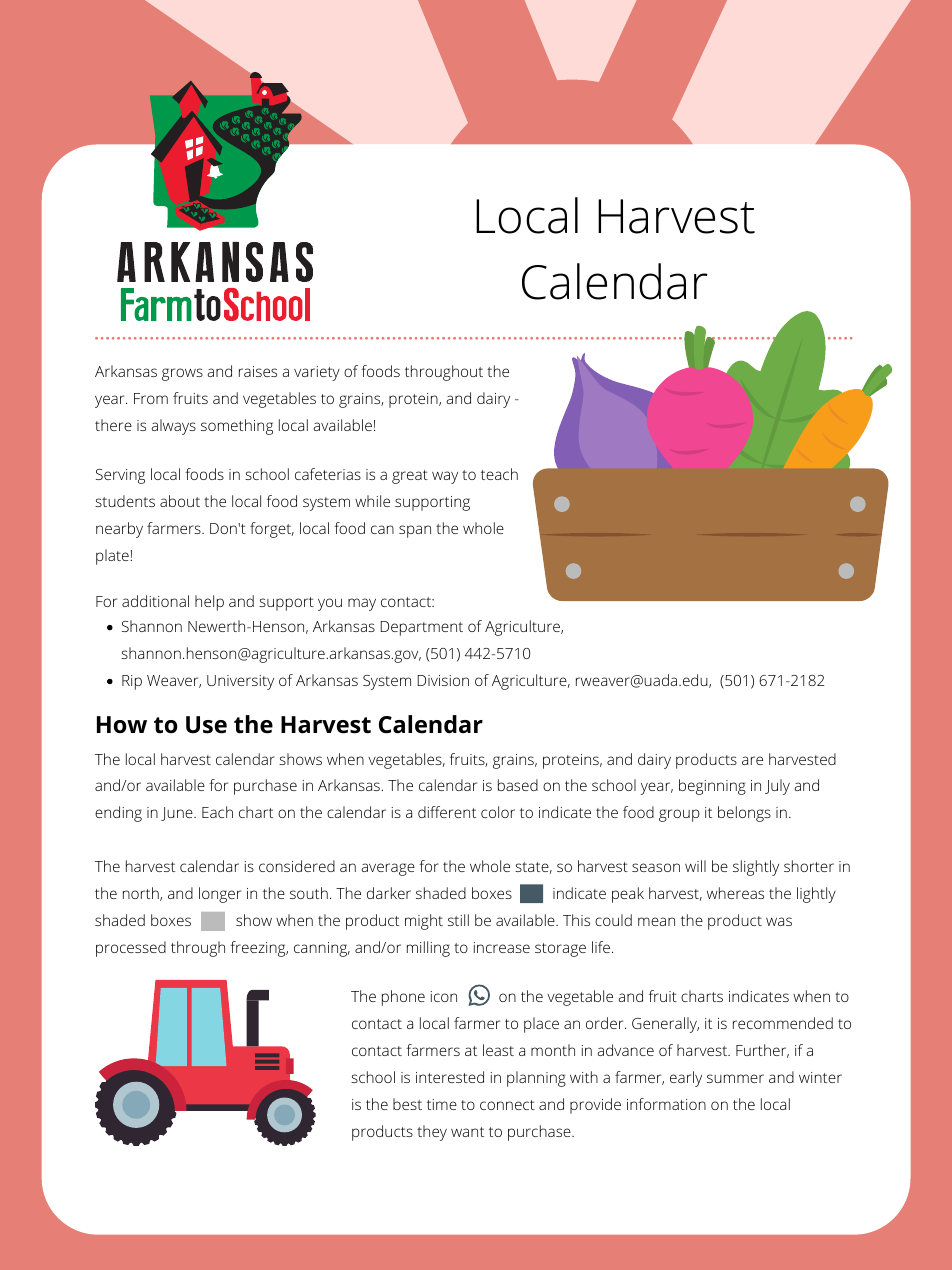 The height and width of the screenshot is (1270, 952). I want to click on span, so click(415, 531).
